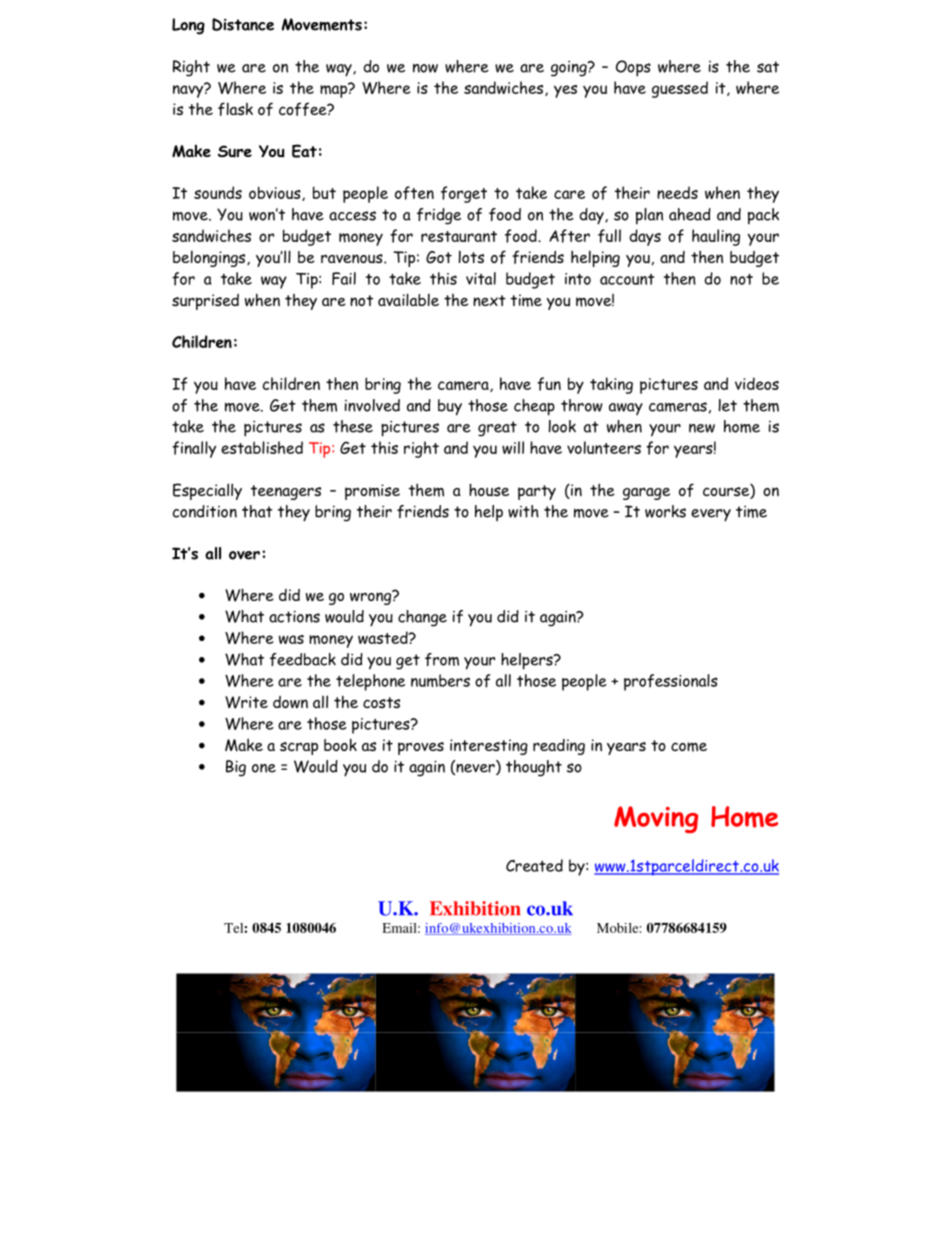  What do you see at coordinates (523, 511) in the screenshot?
I see `with` at bounding box center [523, 511].
